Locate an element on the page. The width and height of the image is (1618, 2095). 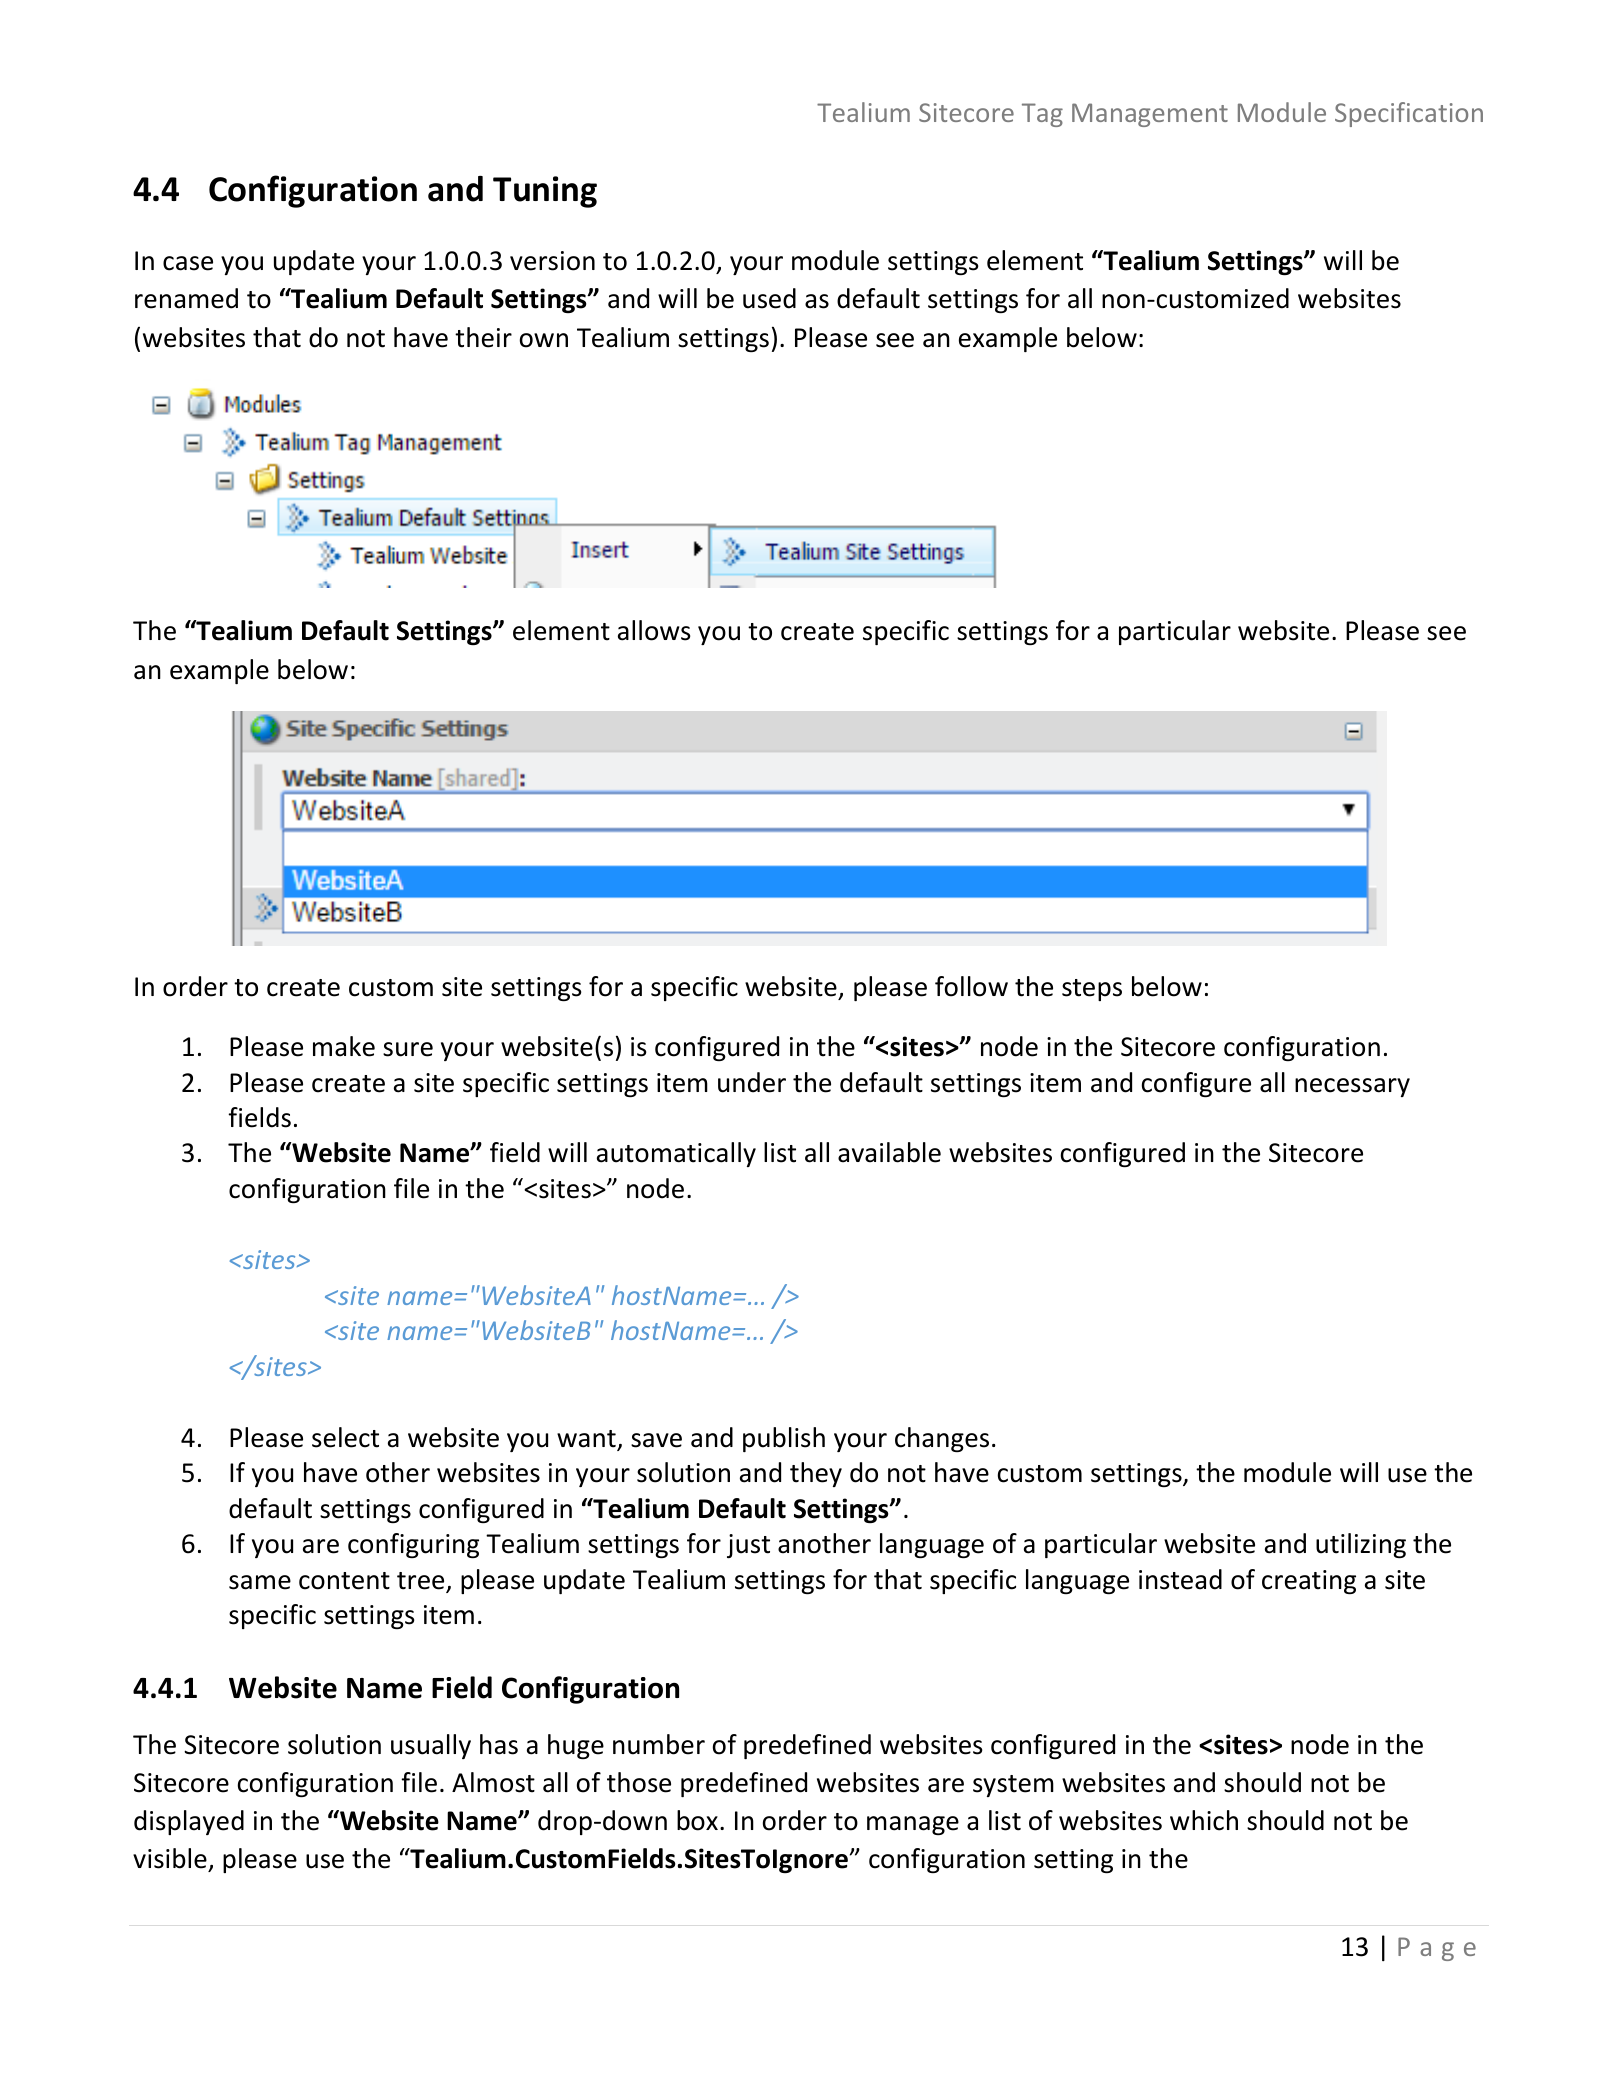
necessary is located at coordinates (1352, 1087).
